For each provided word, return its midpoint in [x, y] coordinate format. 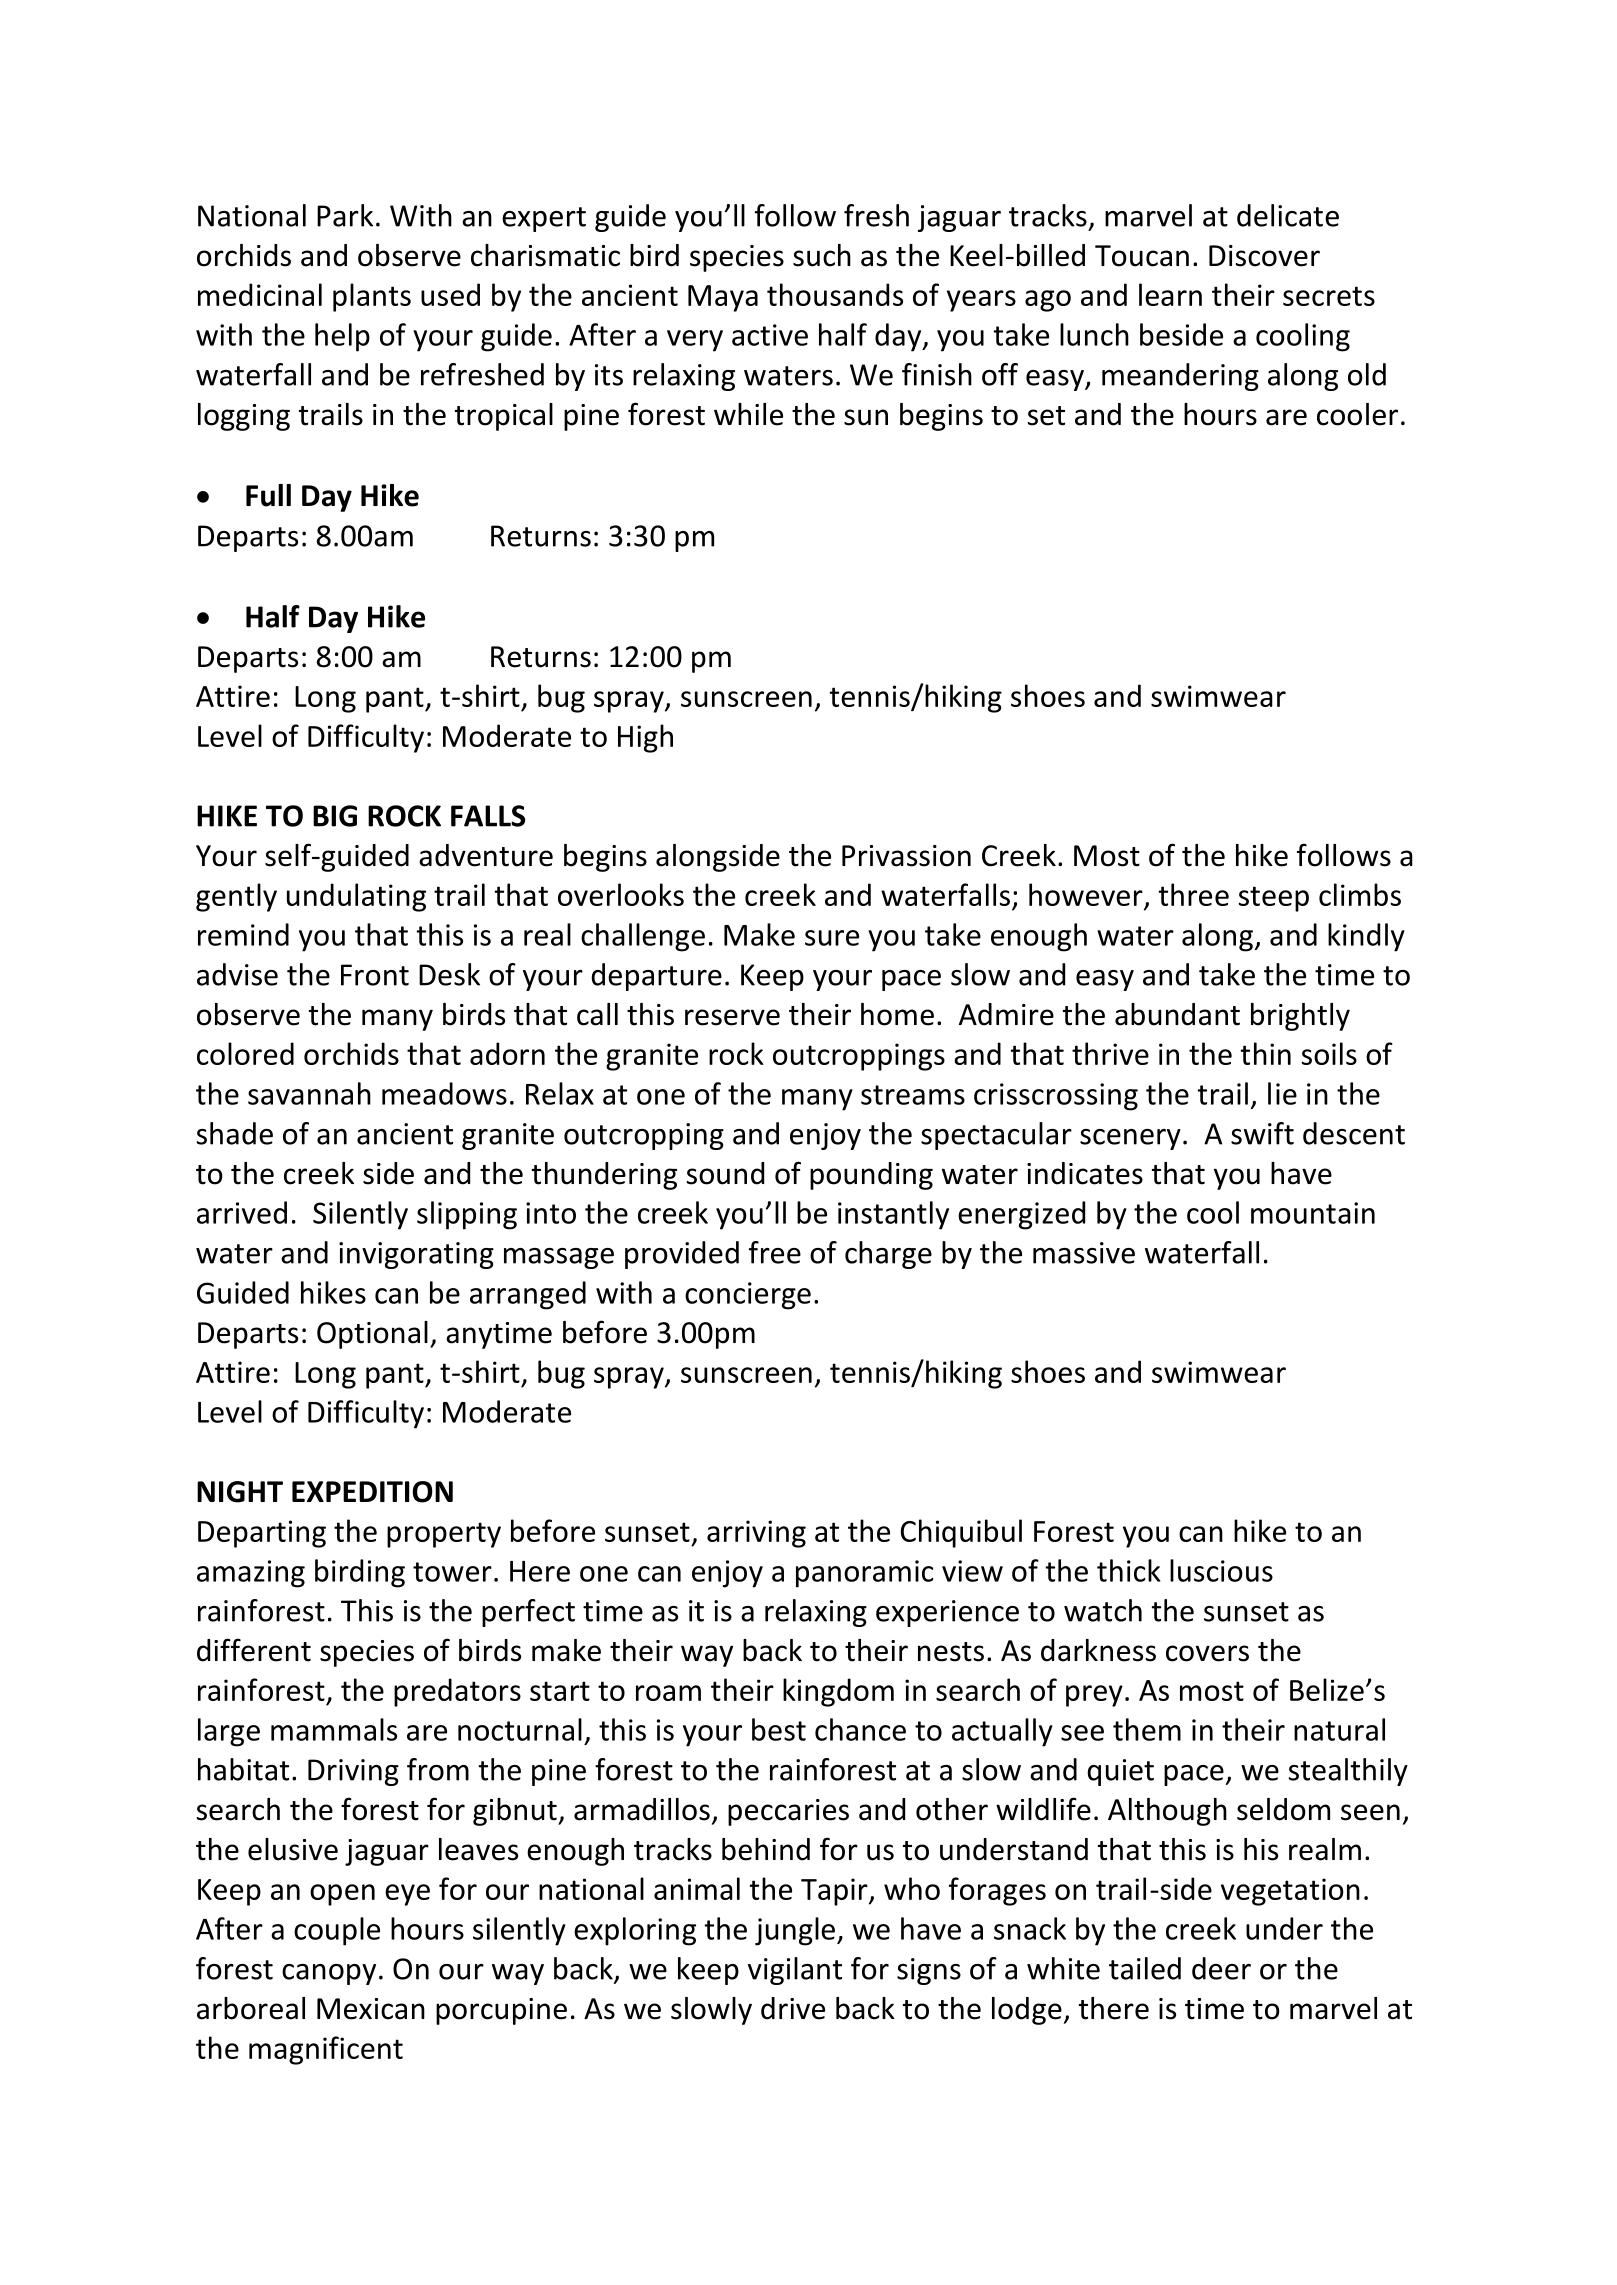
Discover [1264, 256]
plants [372, 297]
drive [793, 2008]
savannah [309, 1093]
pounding [871, 1176]
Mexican [371, 2009]
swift [1262, 1133]
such [822, 255]
